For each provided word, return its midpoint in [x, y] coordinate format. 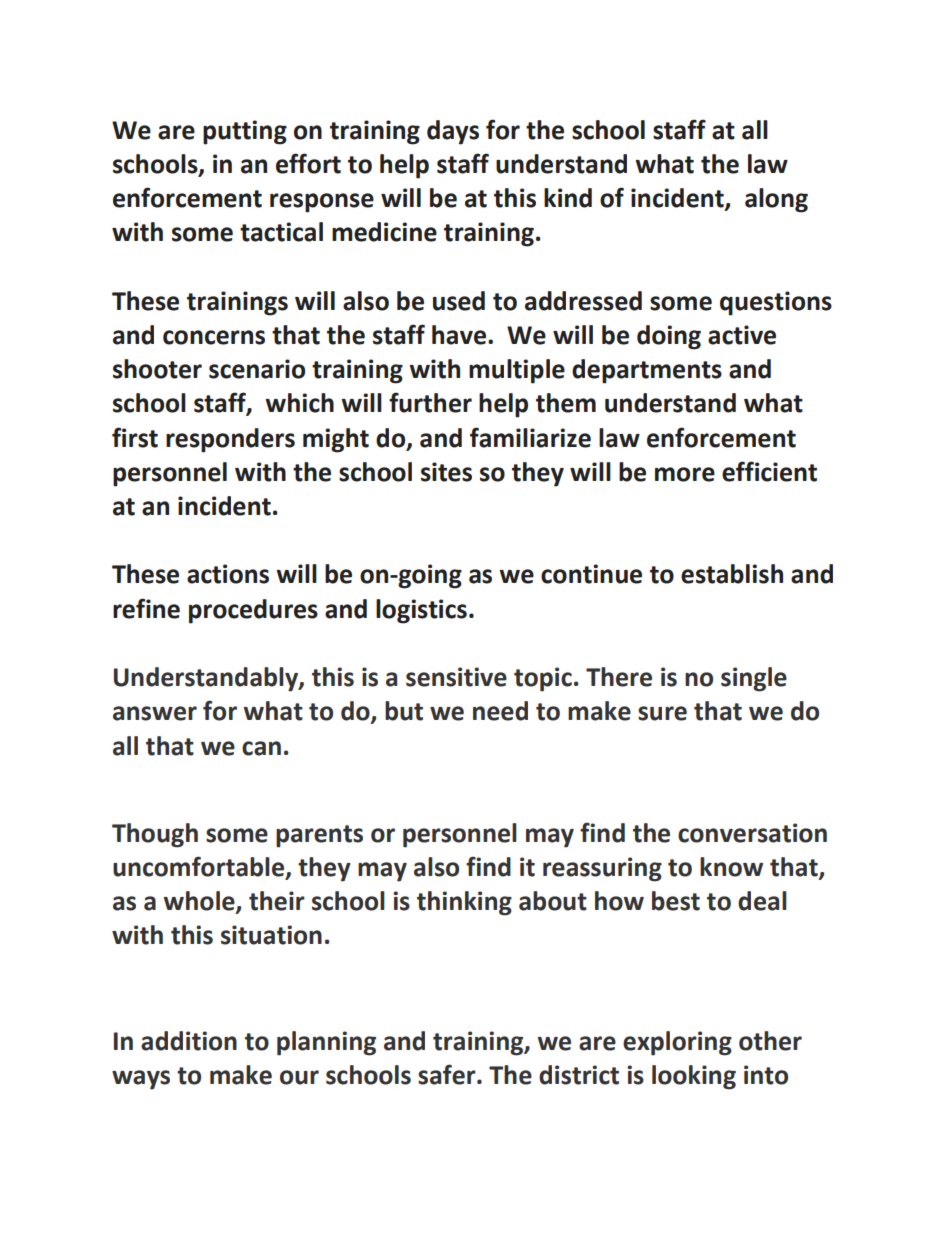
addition [189, 1041]
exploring [677, 1043]
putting [245, 132]
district [579, 1075]
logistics [421, 611]
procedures [253, 611]
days [453, 132]
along [776, 200]
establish [732, 574]
